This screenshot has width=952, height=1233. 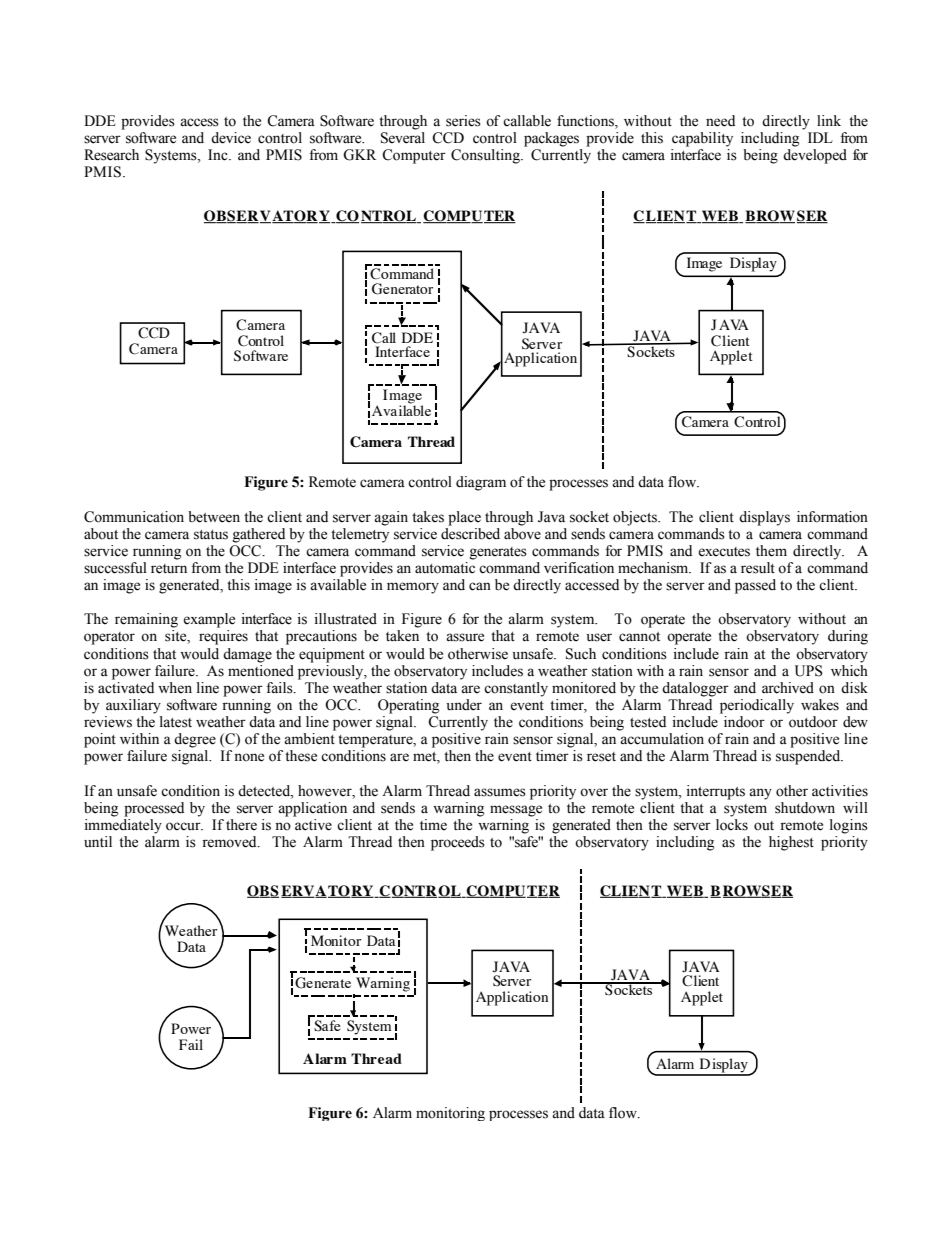 What do you see at coordinates (231, 138) in the screenshot?
I see `device` at bounding box center [231, 138].
